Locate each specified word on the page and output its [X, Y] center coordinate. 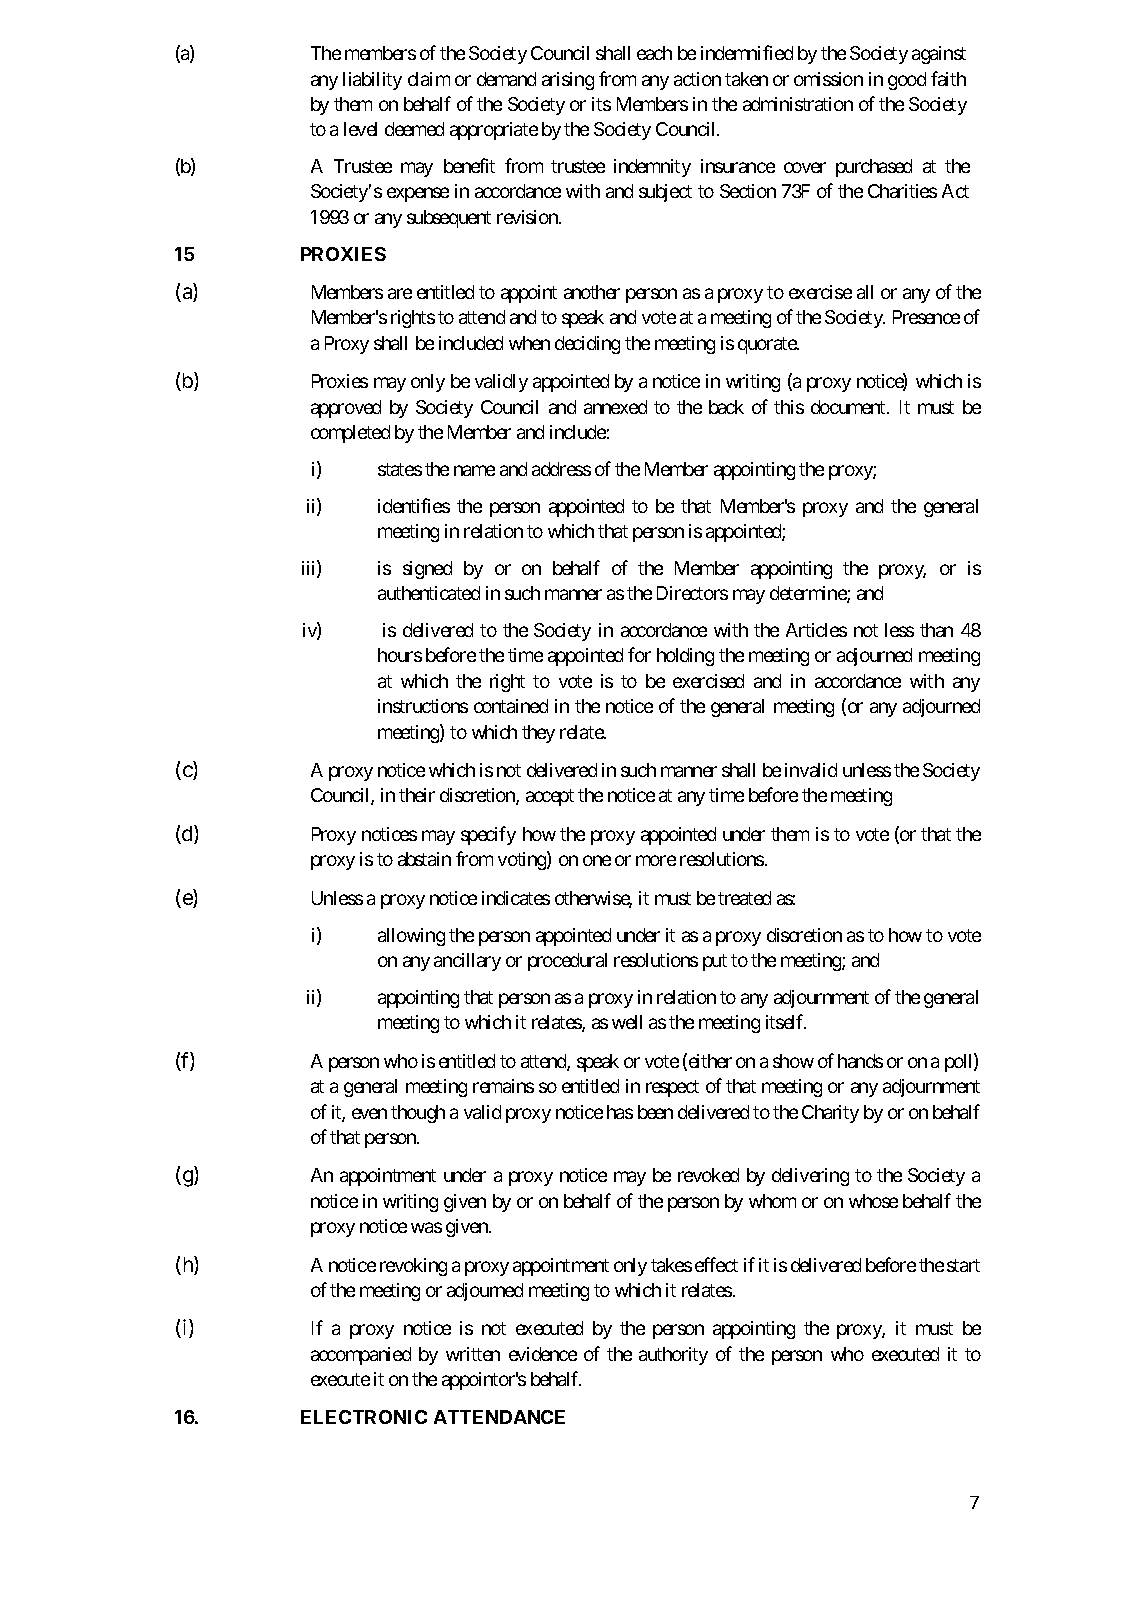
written [473, 1354]
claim [429, 79]
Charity [830, 1114]
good [907, 81]
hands [860, 1061]
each [654, 53]
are [400, 293]
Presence [926, 317]
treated [744, 898]
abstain [424, 859]
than [936, 630]
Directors [692, 593]
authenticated [429, 593]
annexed [615, 407]
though [418, 1114]
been [655, 1112]
